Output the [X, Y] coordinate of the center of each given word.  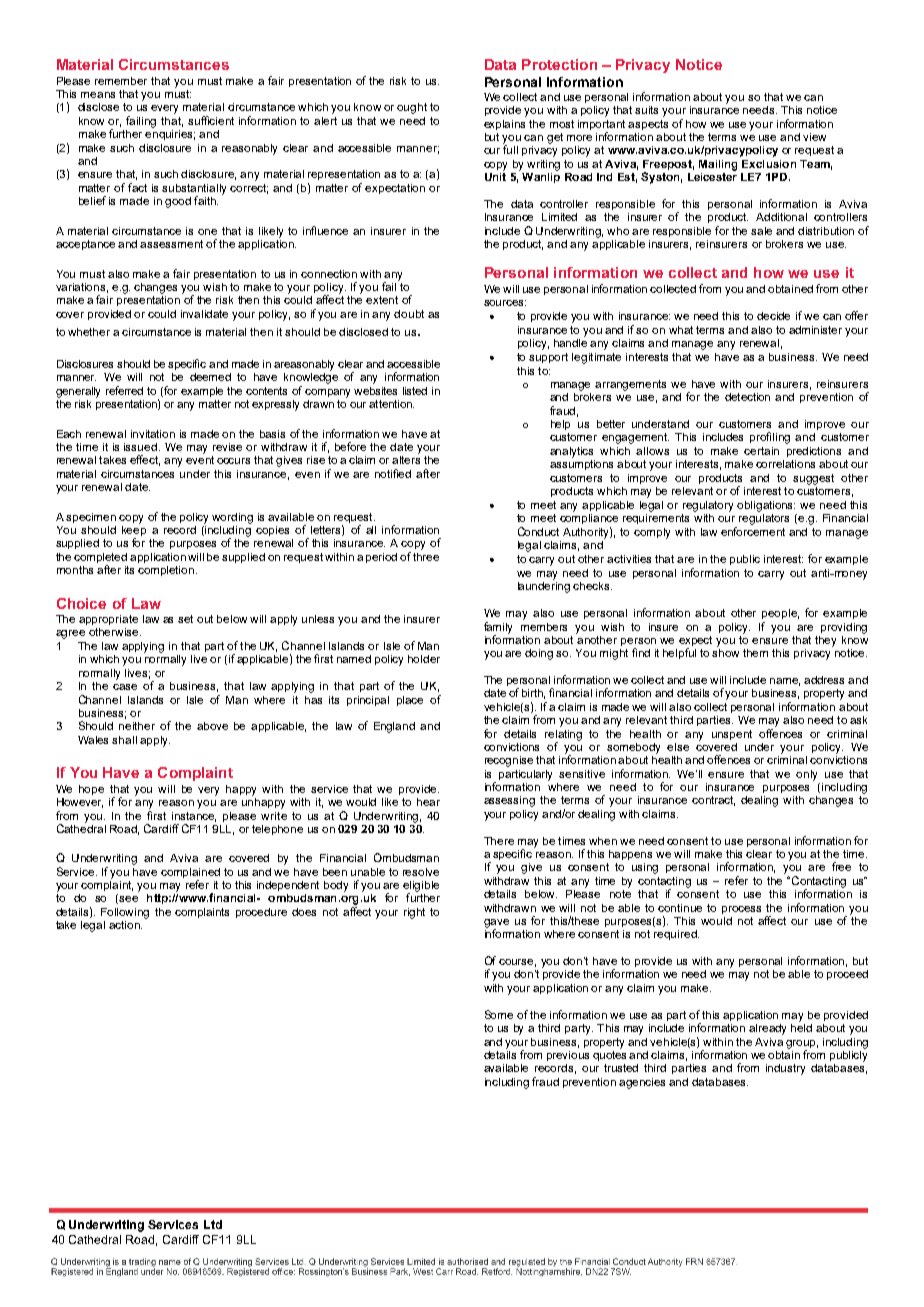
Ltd [213, 1224]
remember [121, 81]
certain [761, 451]
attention [391, 404]
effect [145, 460]
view [814, 137]
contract [713, 801]
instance [194, 817]
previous [568, 1056]
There [499, 841]
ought [412, 108]
